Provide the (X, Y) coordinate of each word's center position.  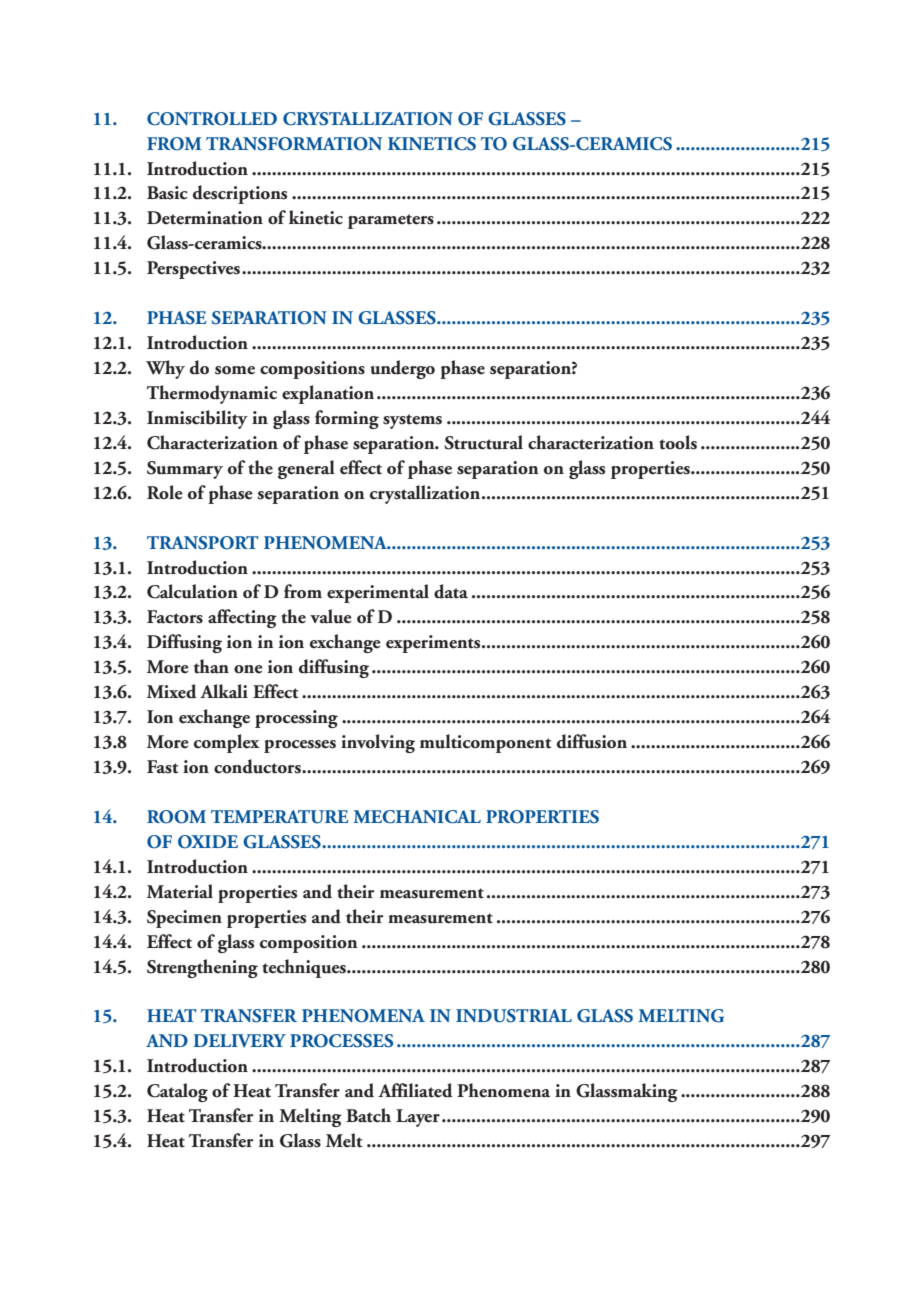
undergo (403, 369)
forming (347, 419)
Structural (483, 442)
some (235, 370)
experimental (378, 593)
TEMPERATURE (280, 817)
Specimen (184, 919)
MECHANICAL (417, 817)
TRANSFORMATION (294, 144)
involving (378, 743)
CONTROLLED (212, 119)
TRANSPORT (203, 543)
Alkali (224, 691)
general (306, 469)
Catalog (177, 1092)
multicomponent (485, 743)
